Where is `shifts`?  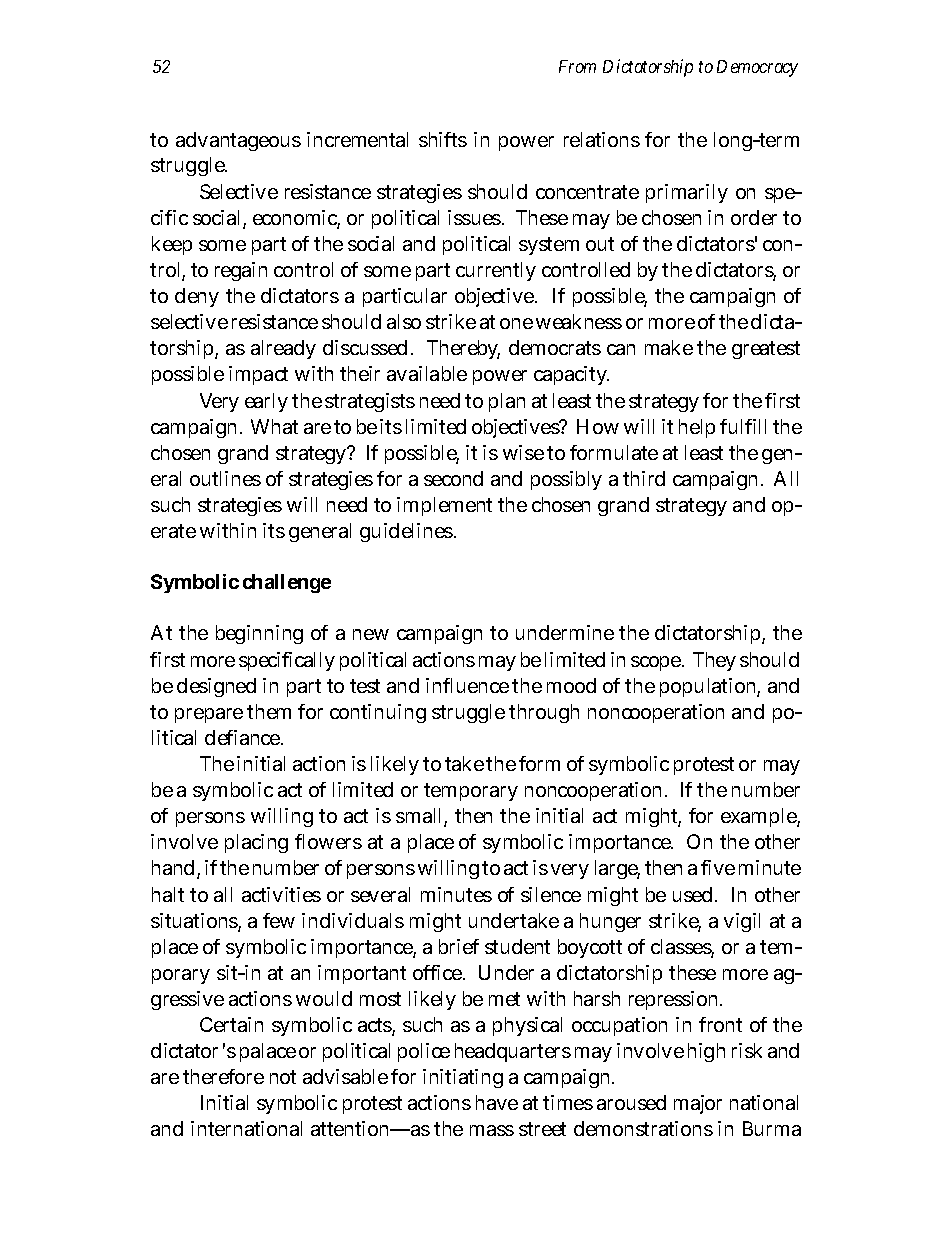
shifts is located at coordinates (443, 139).
